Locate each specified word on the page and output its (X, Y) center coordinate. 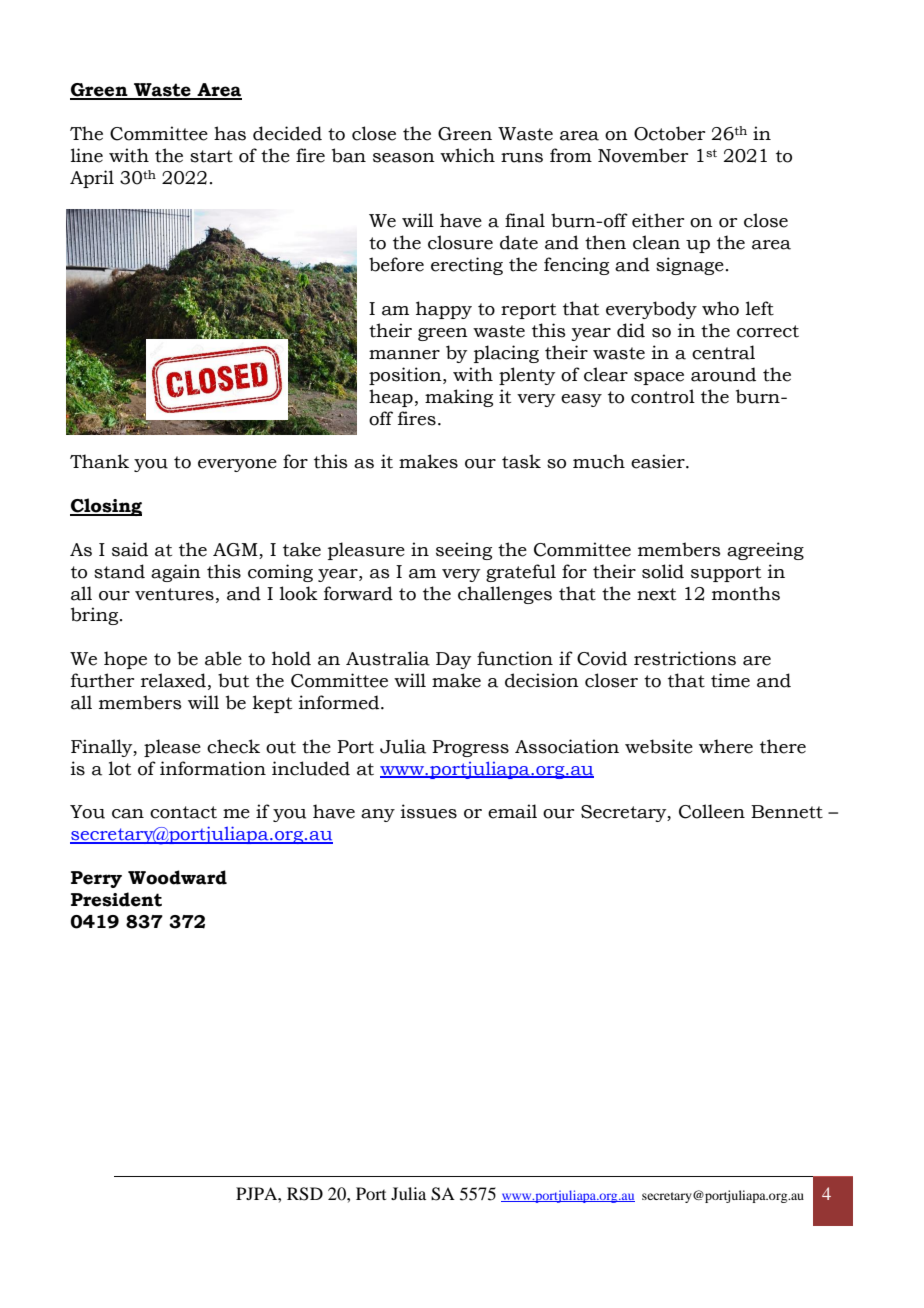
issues (429, 811)
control (663, 396)
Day (453, 660)
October (669, 133)
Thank (99, 461)
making (459, 398)
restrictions (685, 658)
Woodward (177, 877)
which (467, 155)
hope (125, 660)
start (211, 156)
